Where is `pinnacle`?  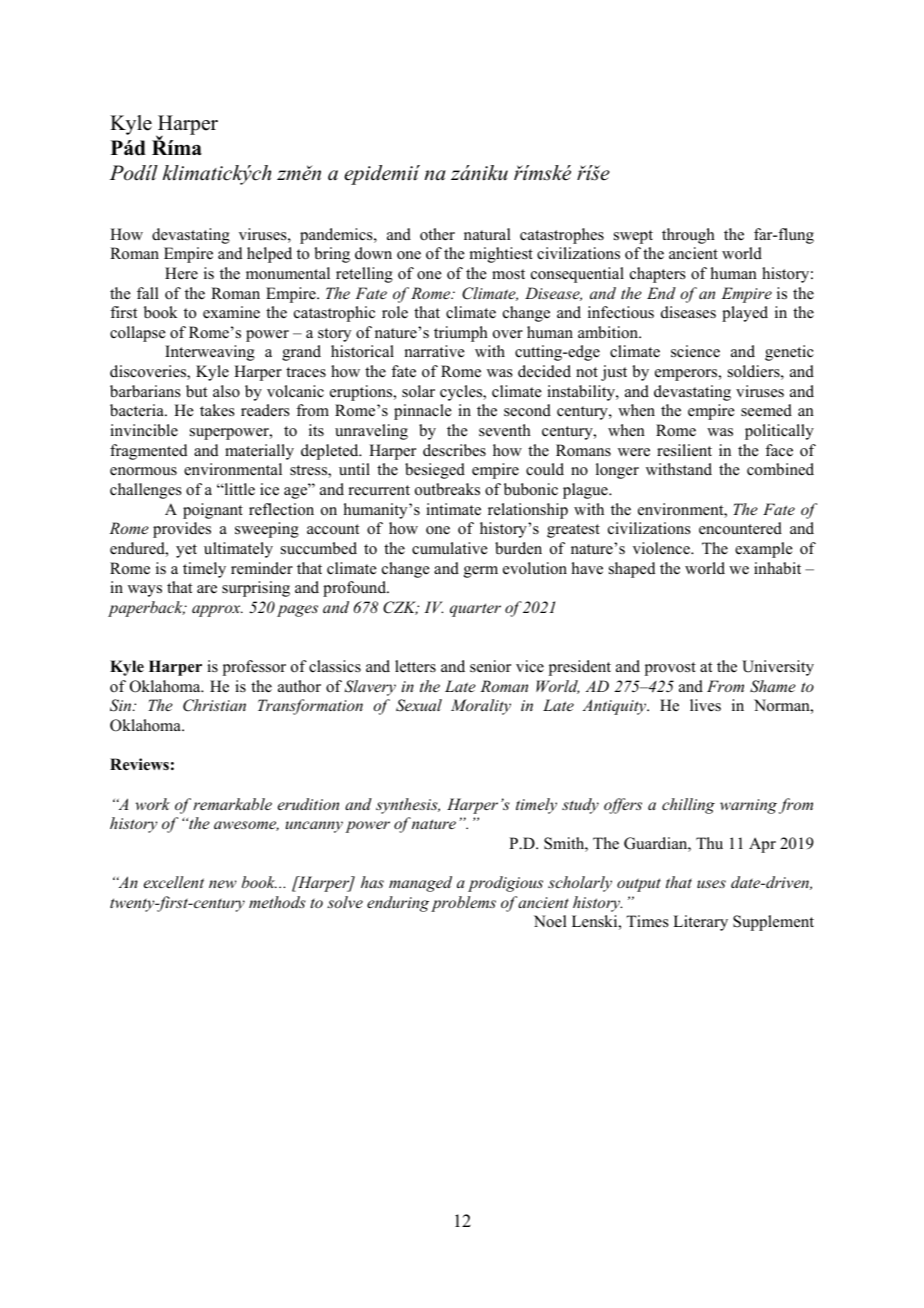
pinnacle is located at coordinates (423, 412).
